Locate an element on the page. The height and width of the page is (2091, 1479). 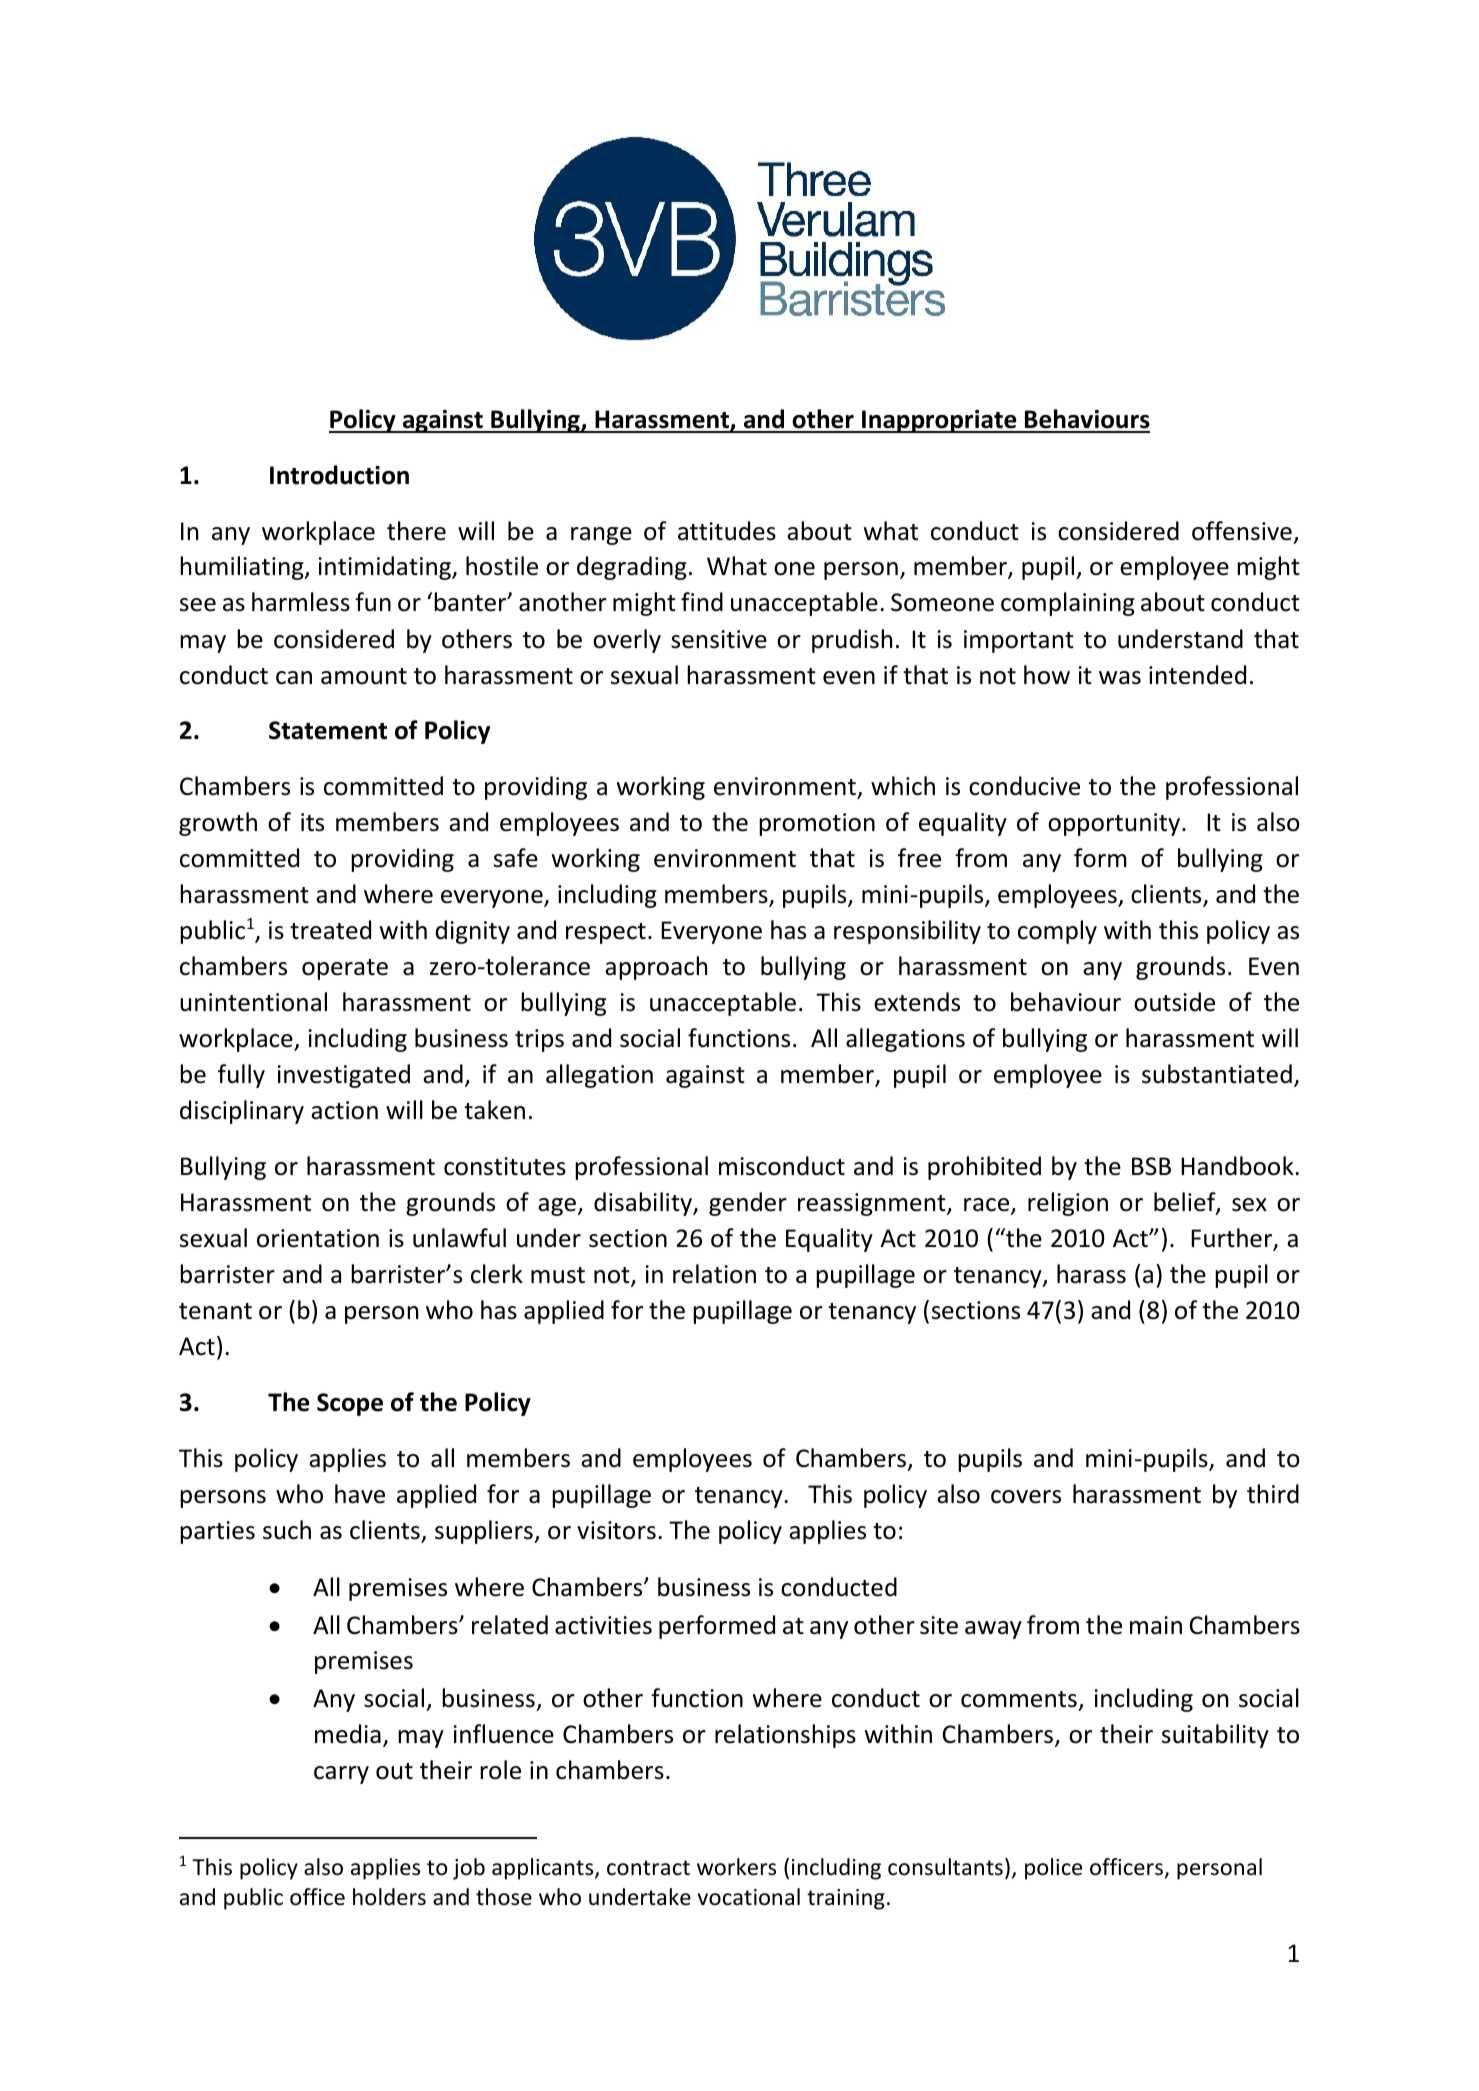
Introduction is located at coordinates (339, 475).
